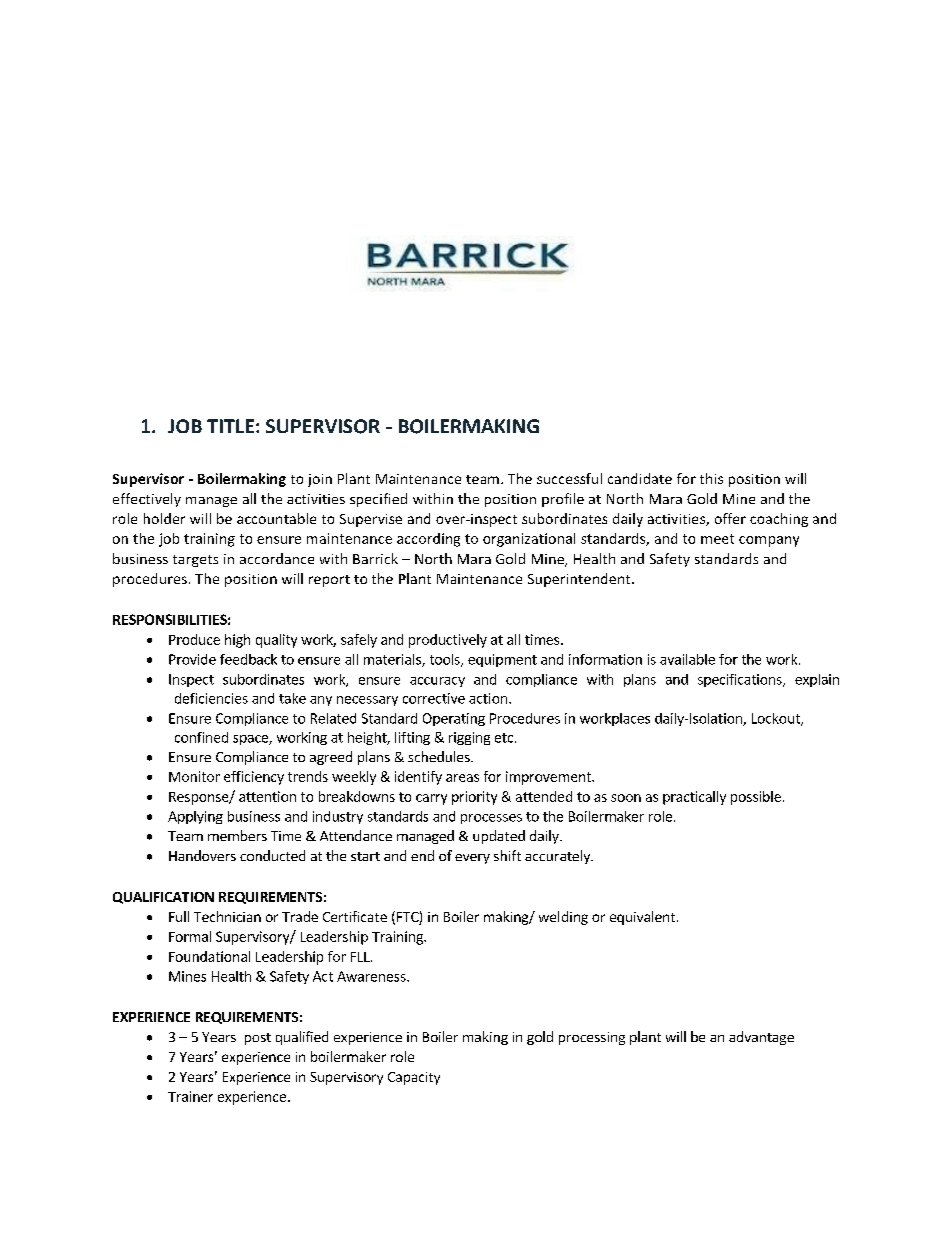 The width and height of the screenshot is (952, 1233). What do you see at coordinates (756, 798) in the screenshot?
I see `possible` at bounding box center [756, 798].
